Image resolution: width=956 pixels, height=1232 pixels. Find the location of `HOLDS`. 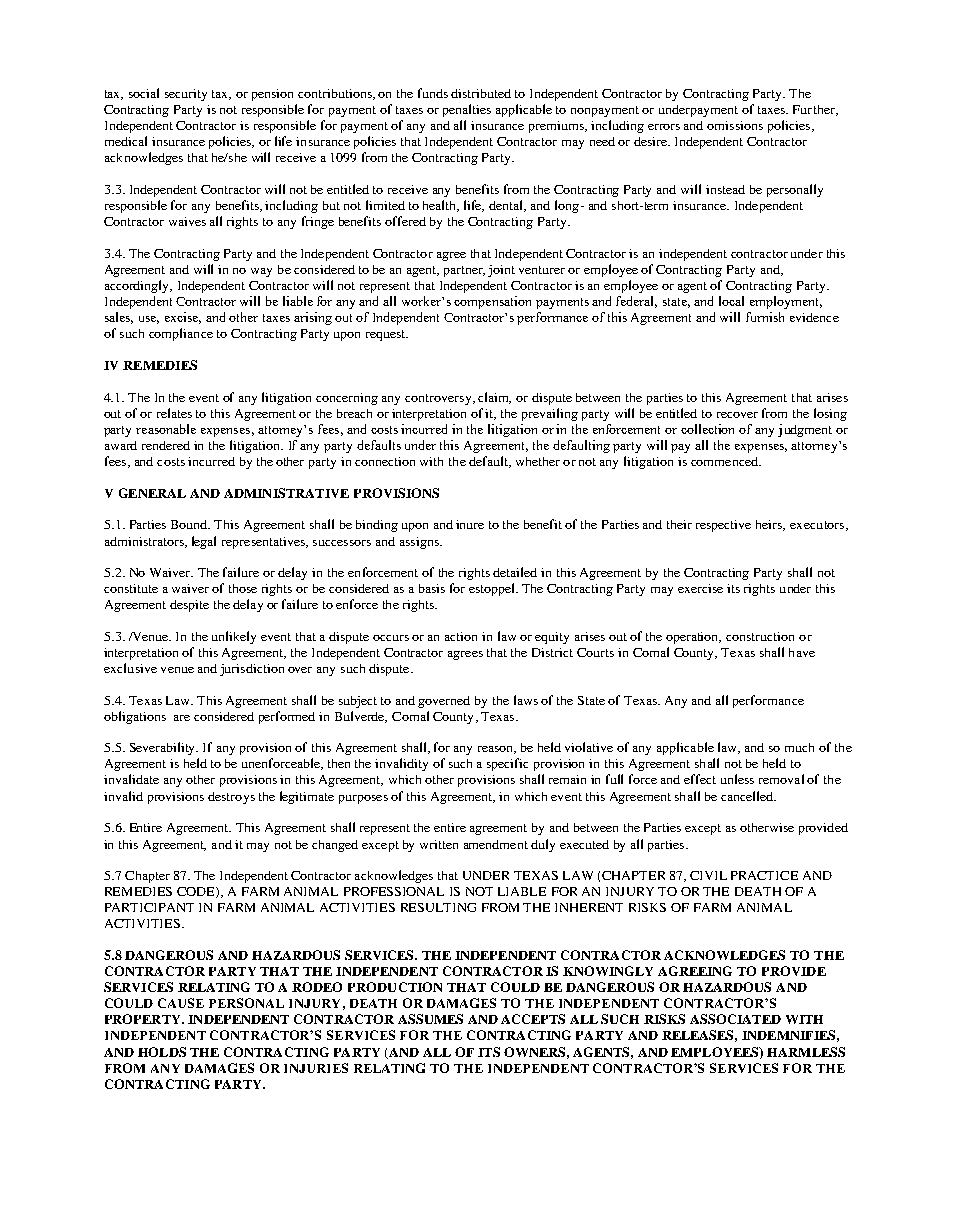

HOLDS is located at coordinates (162, 1052).
